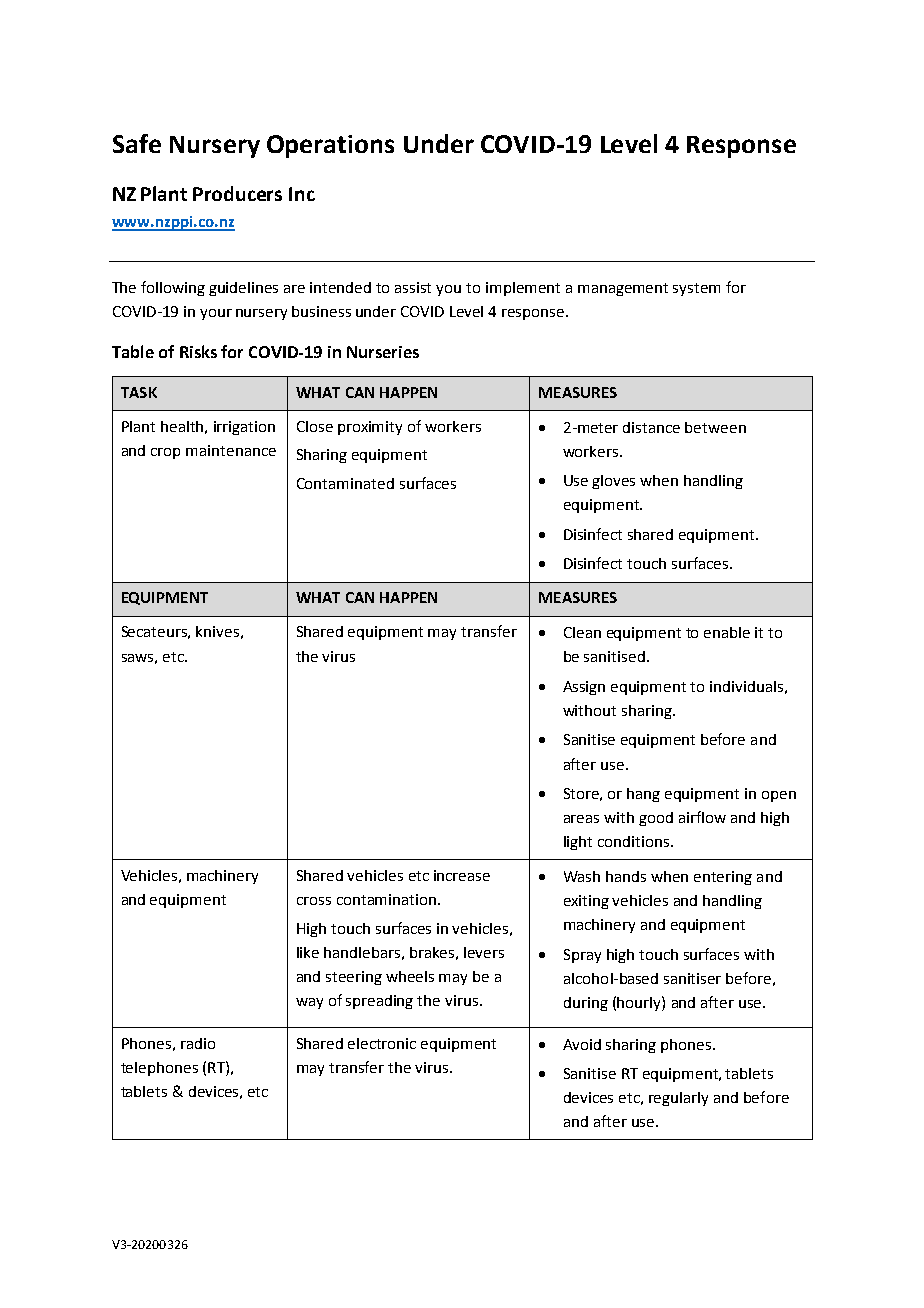 This image has height=1308, width=924. What do you see at coordinates (715, 427) in the image?
I see `between` at bounding box center [715, 427].
